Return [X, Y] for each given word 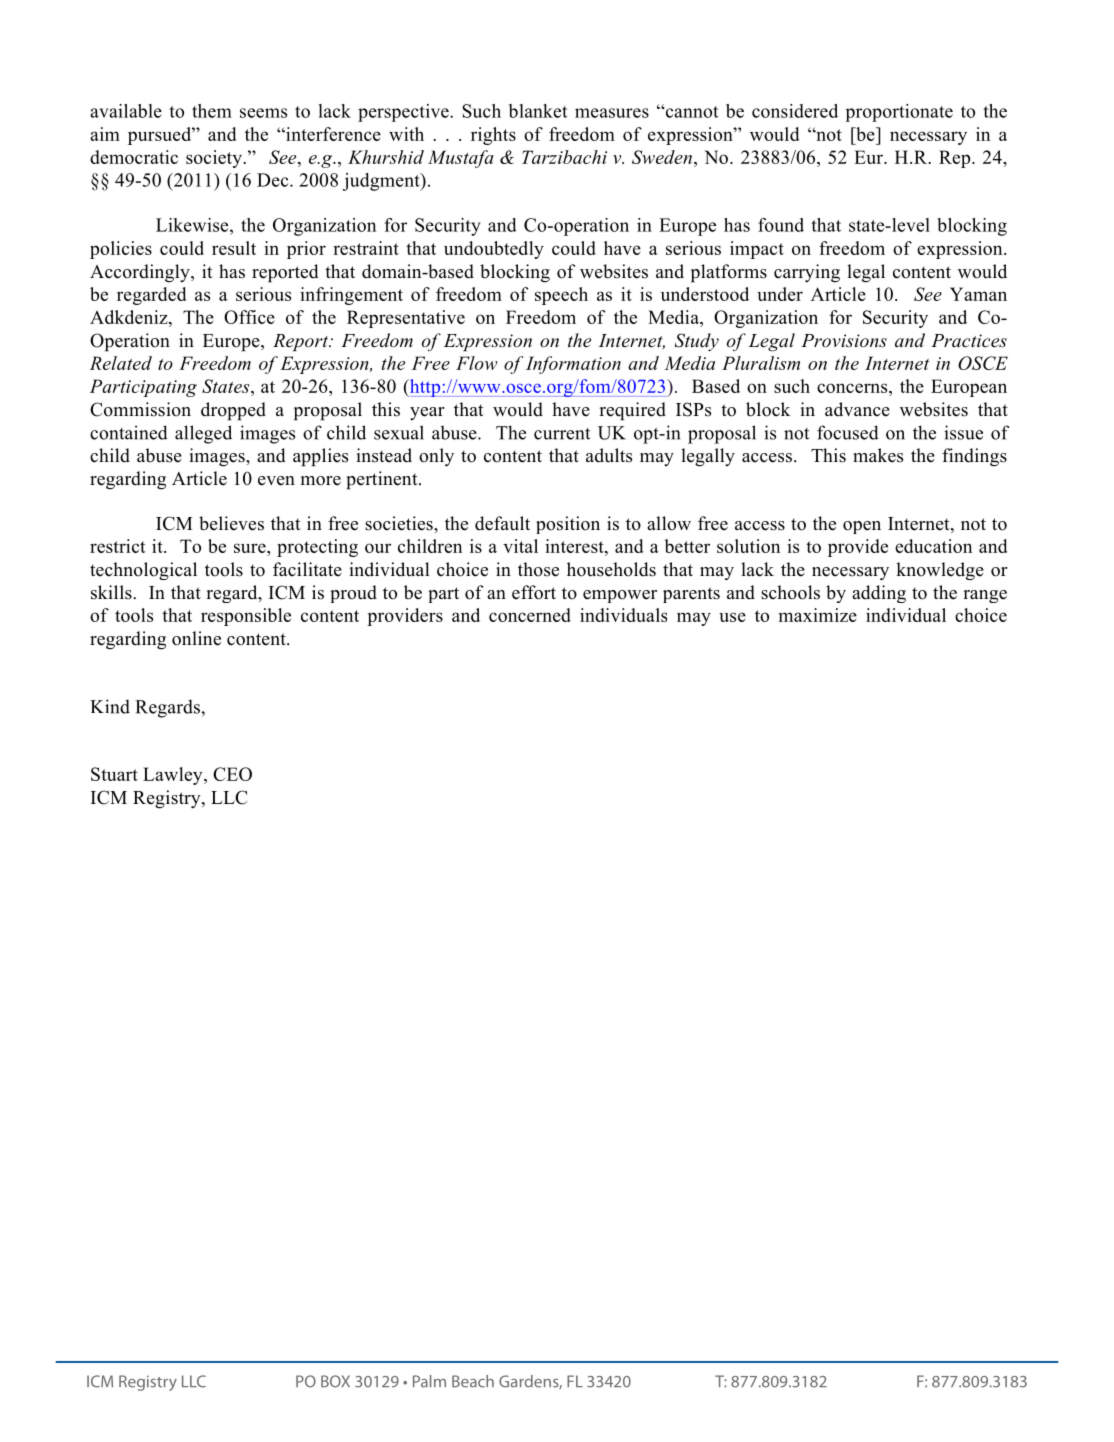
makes [878, 455]
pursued [160, 136]
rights [493, 136]
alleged [203, 434]
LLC [229, 797]
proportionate [899, 113]
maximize [818, 615]
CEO [232, 774]
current [562, 434]
